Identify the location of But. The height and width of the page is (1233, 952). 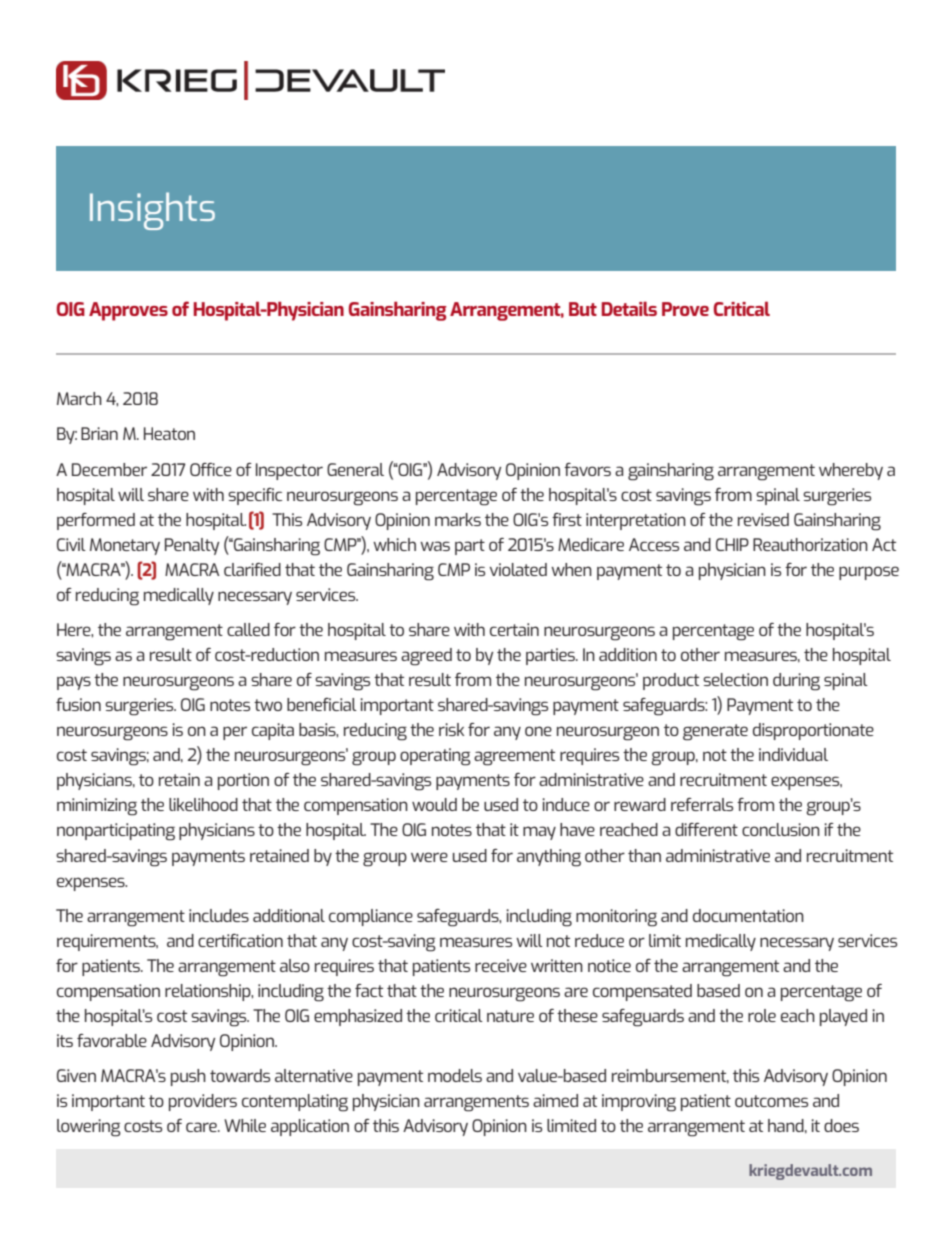
(583, 309).
